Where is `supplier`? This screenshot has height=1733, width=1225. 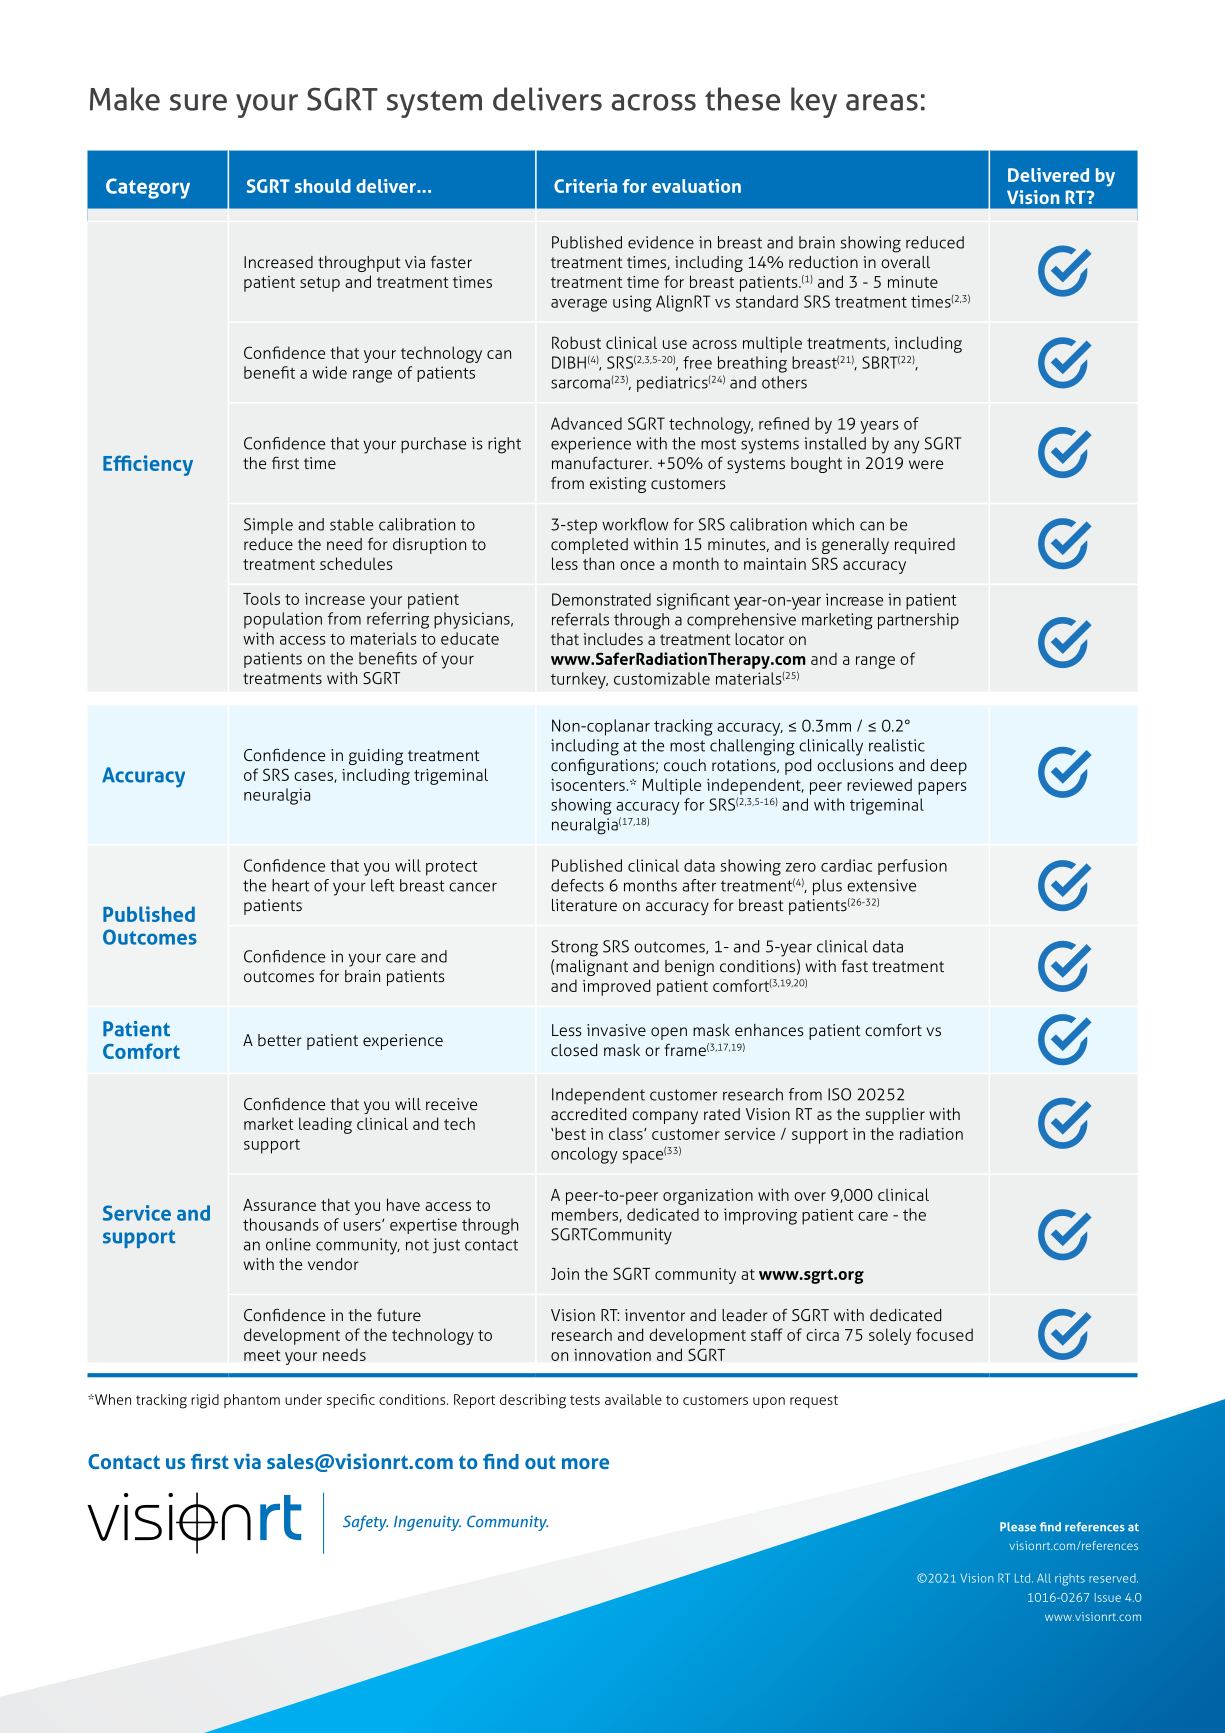 supplier is located at coordinates (895, 1116).
